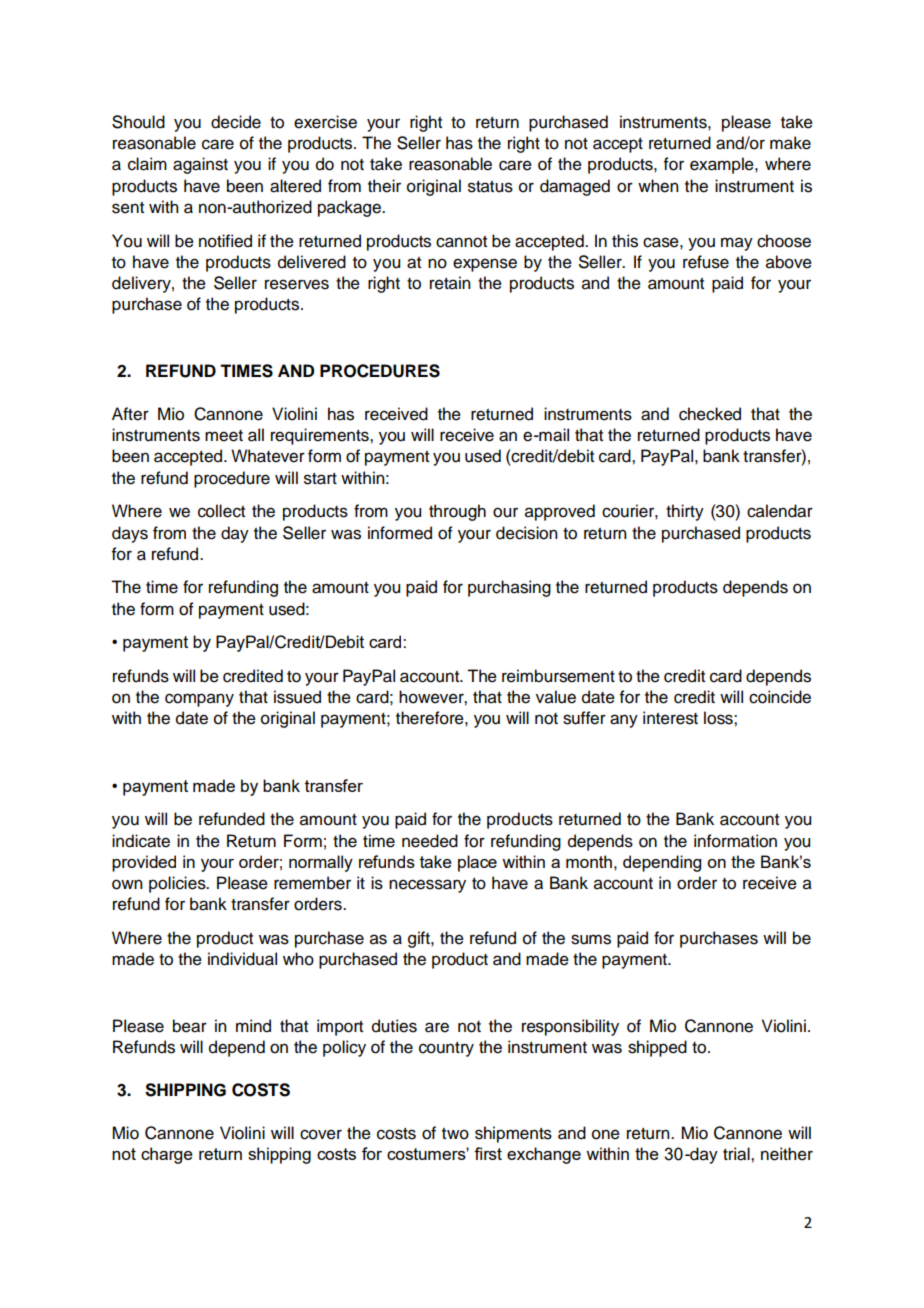 The width and height of the image is (924, 1308). Describe the element at coordinates (457, 512) in the image. I see `through` at that location.
